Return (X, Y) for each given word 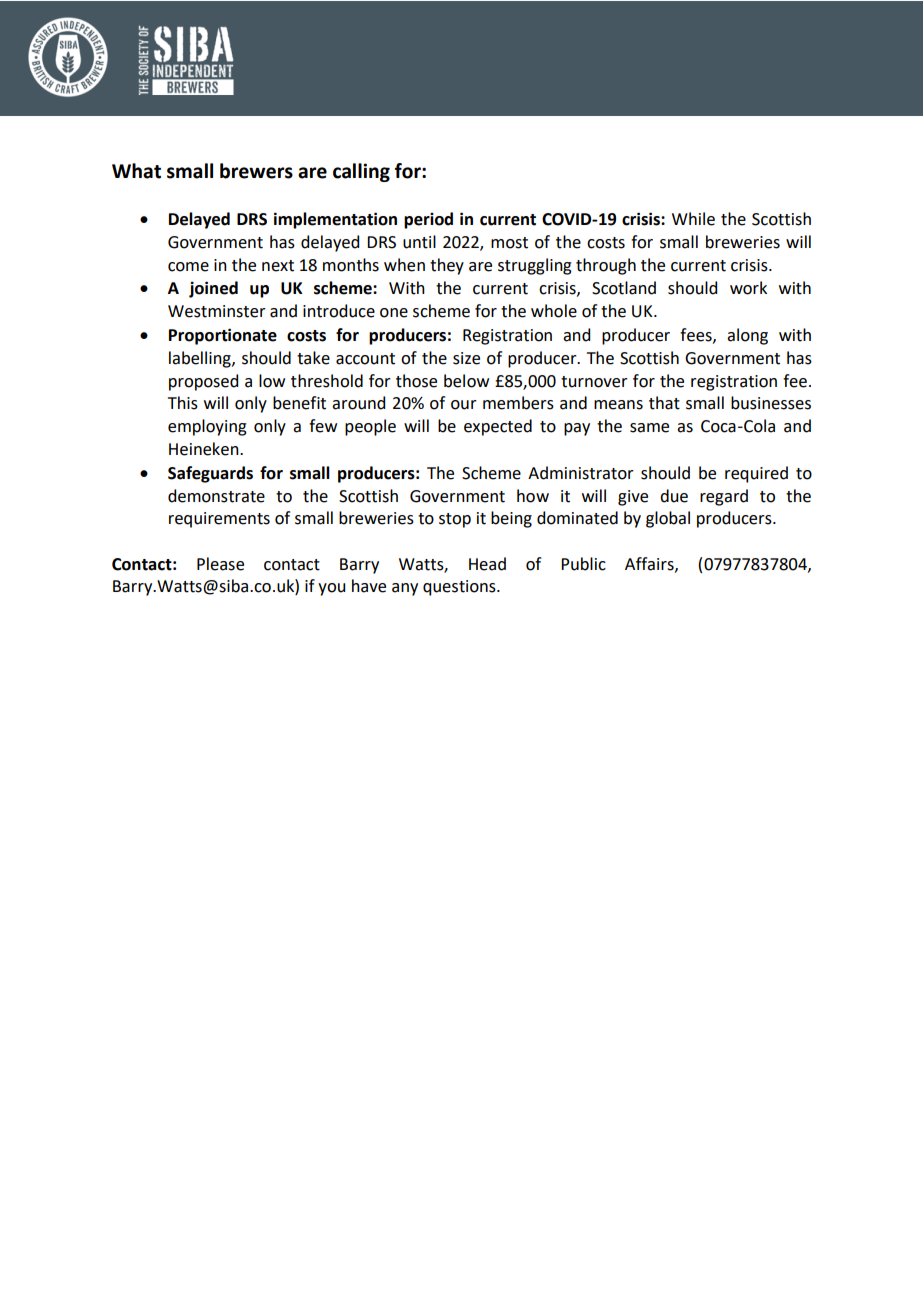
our (464, 405)
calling (361, 172)
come (188, 267)
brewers (256, 171)
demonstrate (216, 496)
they (447, 266)
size (466, 358)
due (674, 496)
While (693, 219)
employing (207, 427)
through (606, 266)
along (747, 336)
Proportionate (223, 336)
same (649, 428)
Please (220, 564)
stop (455, 520)
